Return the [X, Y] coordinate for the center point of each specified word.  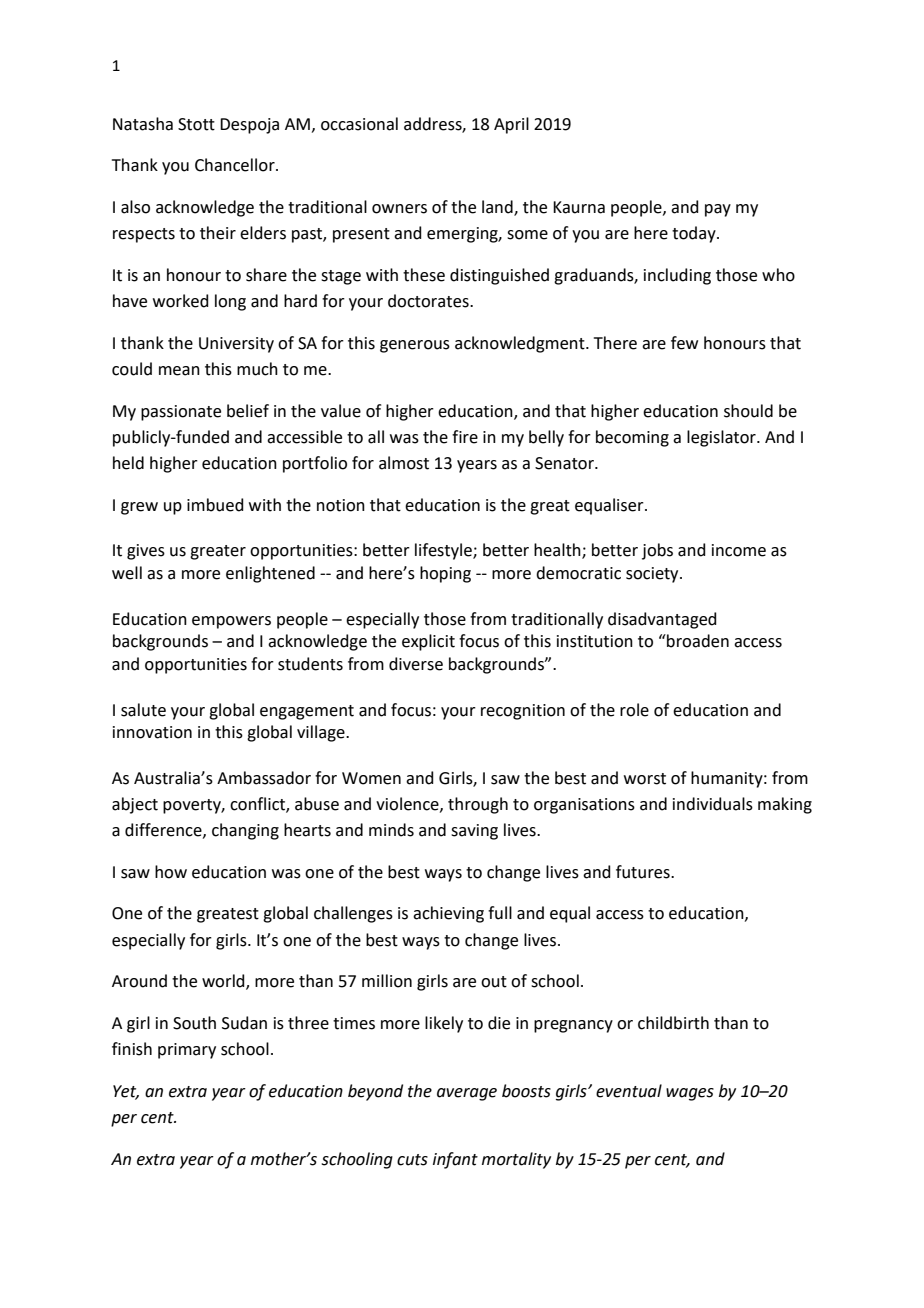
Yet [126, 1092]
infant [455, 1160]
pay [718, 210]
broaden [697, 641]
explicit [428, 642]
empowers [231, 622]
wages [690, 1094]
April [511, 125]
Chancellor [236, 165]
